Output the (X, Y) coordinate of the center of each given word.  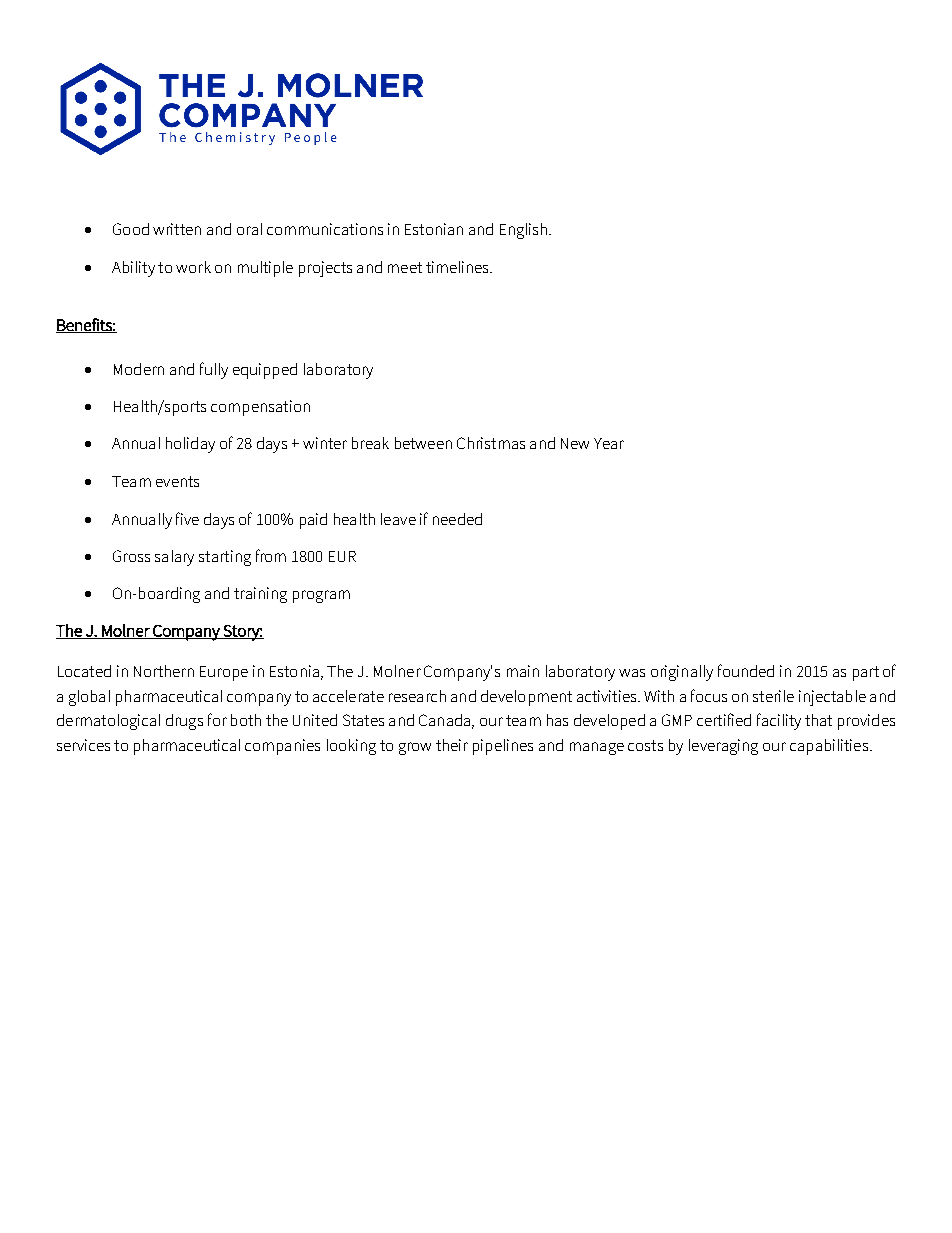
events (177, 481)
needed (457, 519)
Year (609, 443)
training (260, 595)
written (177, 229)
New (575, 443)
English (523, 231)
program (321, 596)
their (452, 745)
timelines (458, 267)
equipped (265, 371)
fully (214, 370)
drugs (184, 722)
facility (779, 721)
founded (746, 670)
